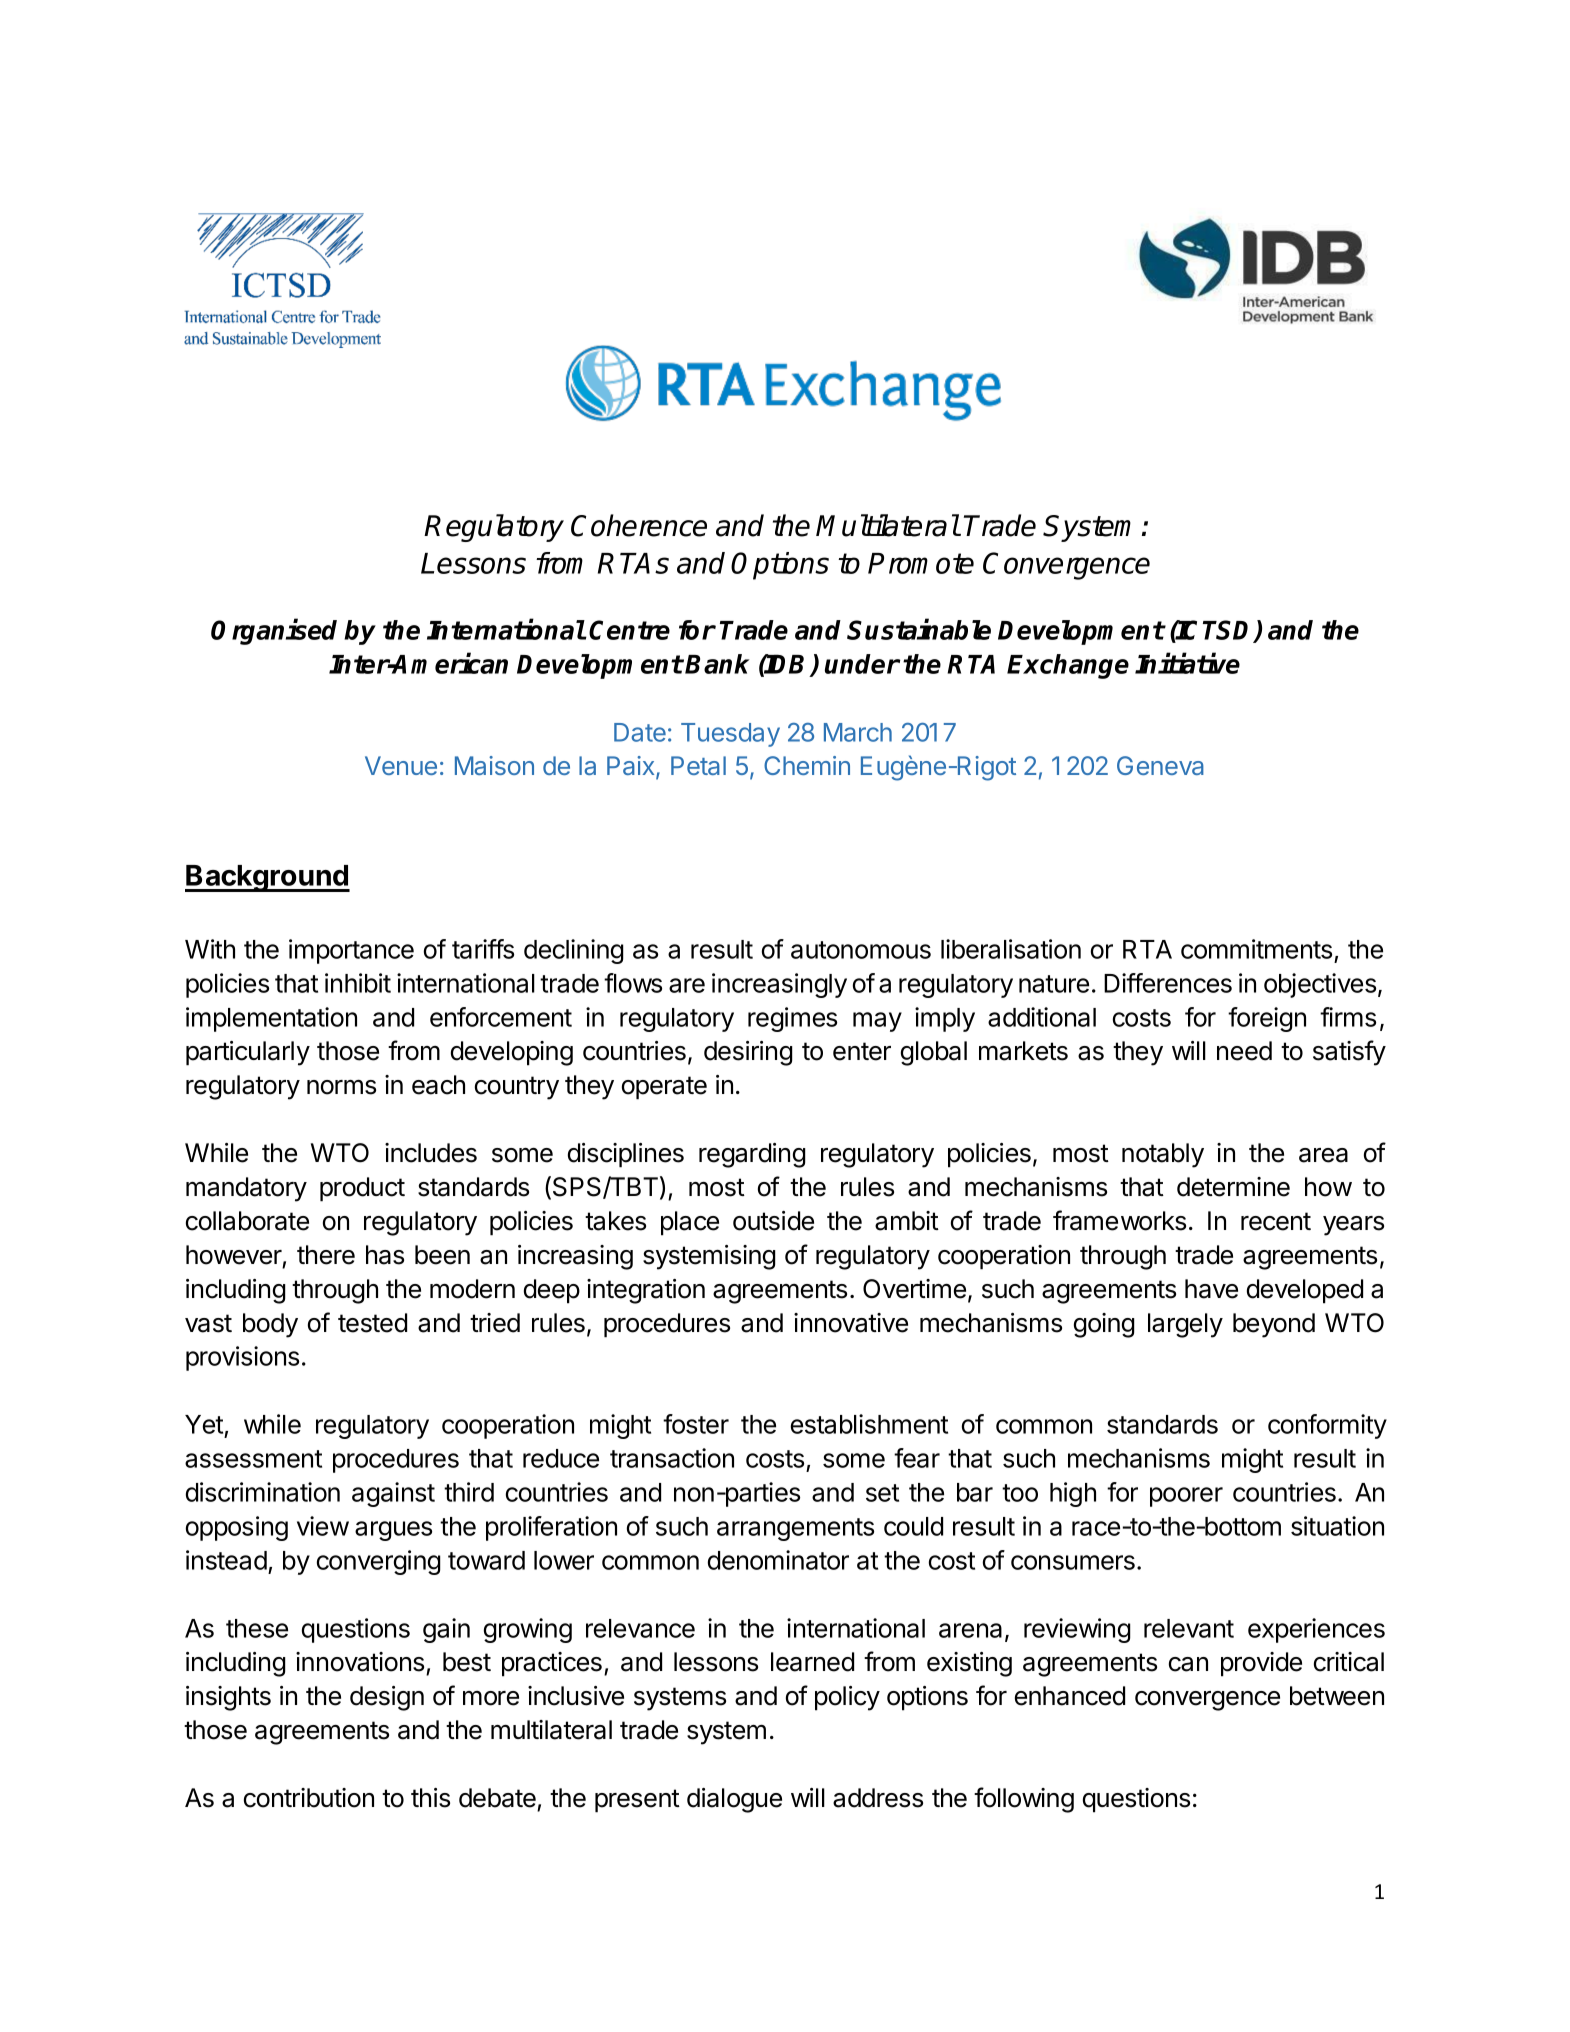 The image size is (1570, 2032). Describe the element at coordinates (309, 1798) in the screenshot. I see `contribution` at that location.
